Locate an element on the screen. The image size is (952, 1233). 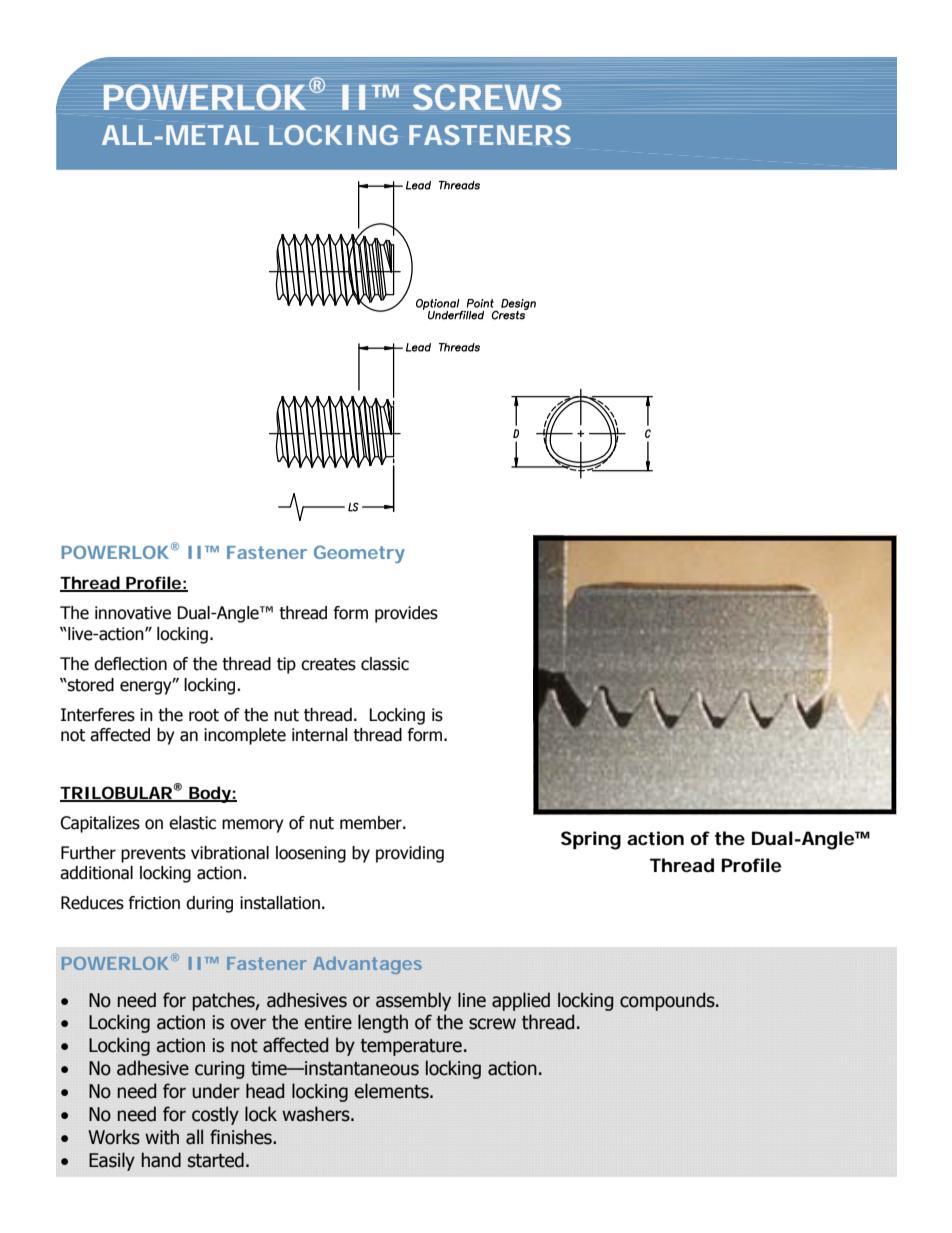
compounds is located at coordinates (668, 1001).
